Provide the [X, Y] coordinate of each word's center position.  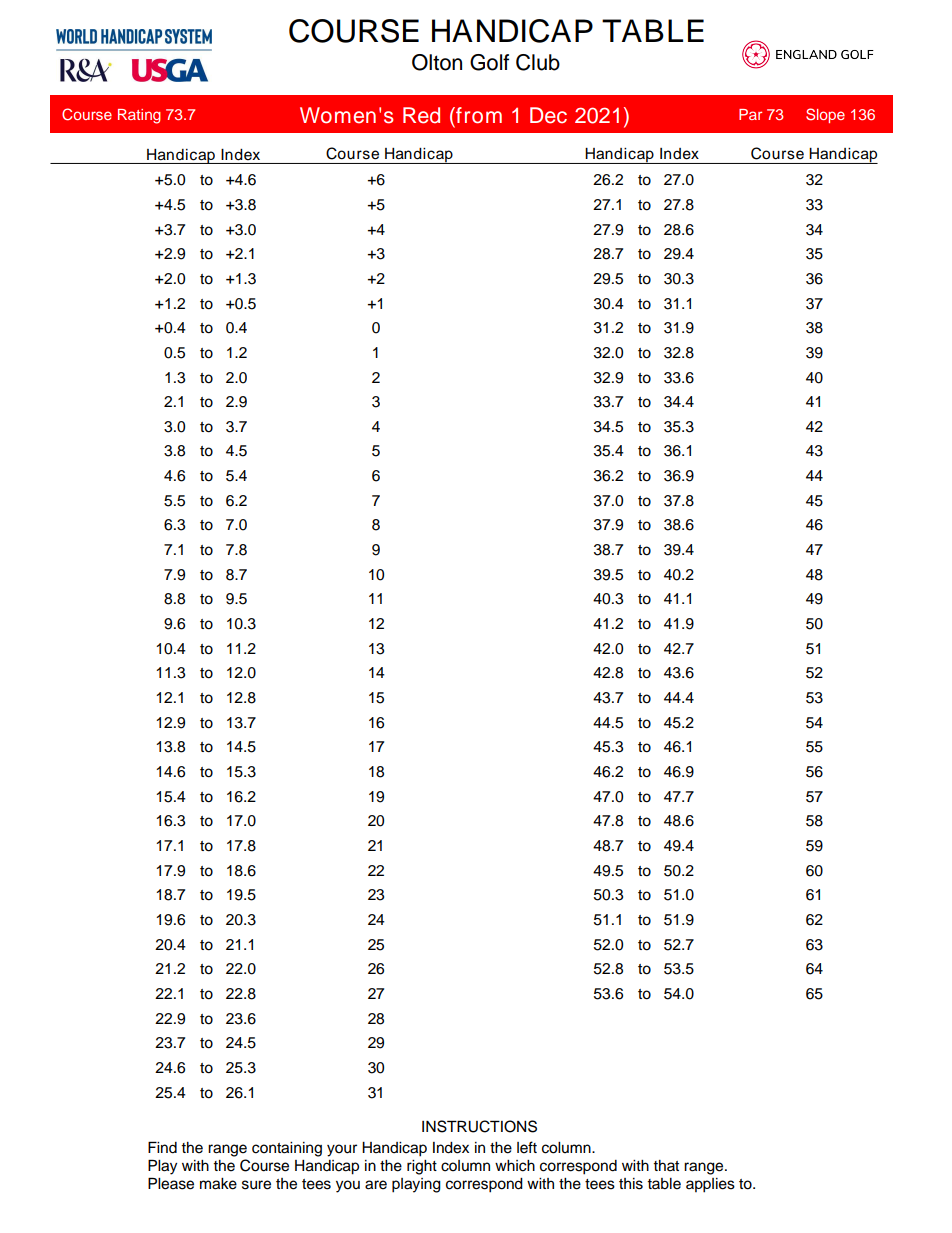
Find [162, 1147]
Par [750, 114]
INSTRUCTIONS [479, 1126]
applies [710, 1185]
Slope [825, 115]
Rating [139, 116]
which [515, 1166]
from [478, 115]
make [218, 1184]
